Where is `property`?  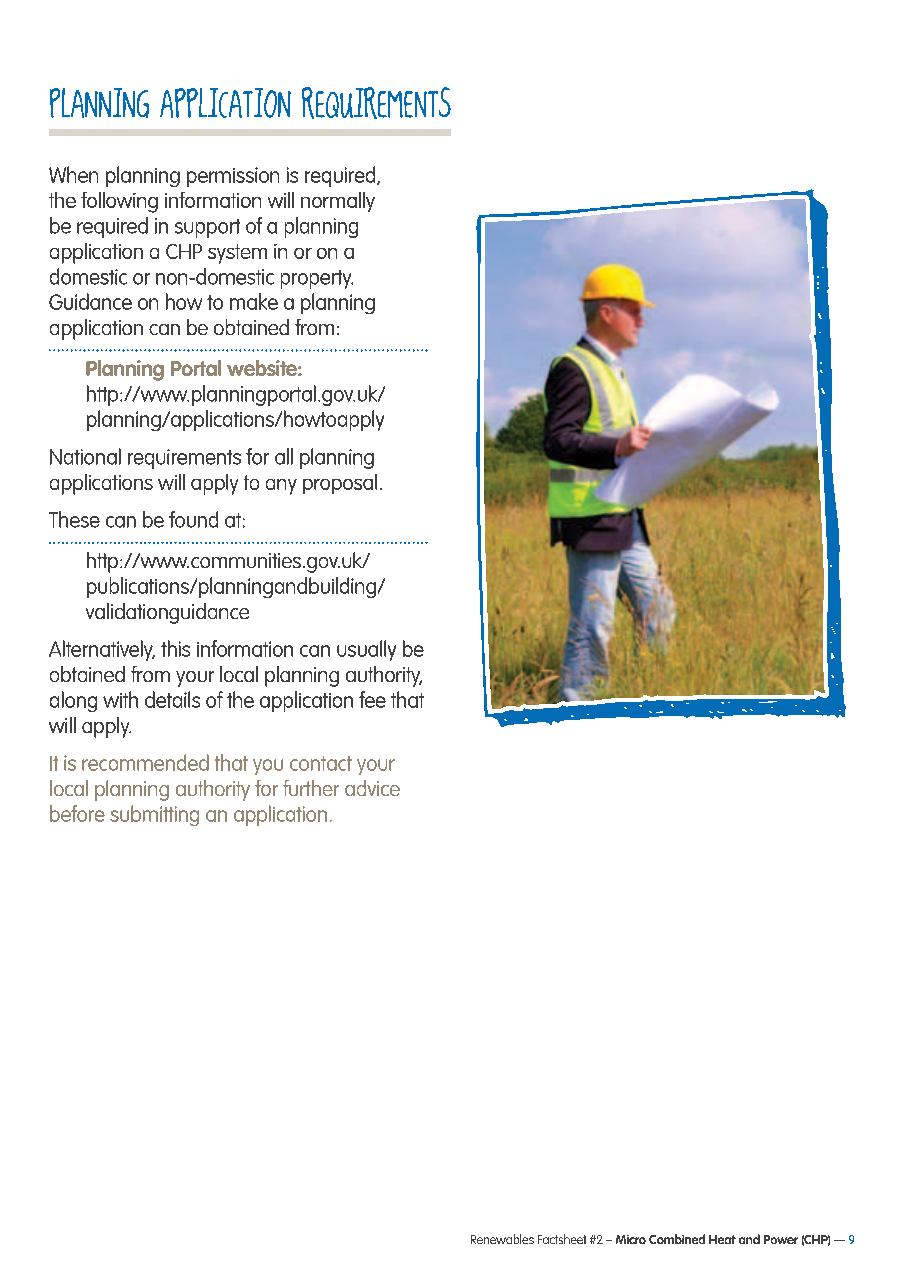
property is located at coordinates (317, 279).
